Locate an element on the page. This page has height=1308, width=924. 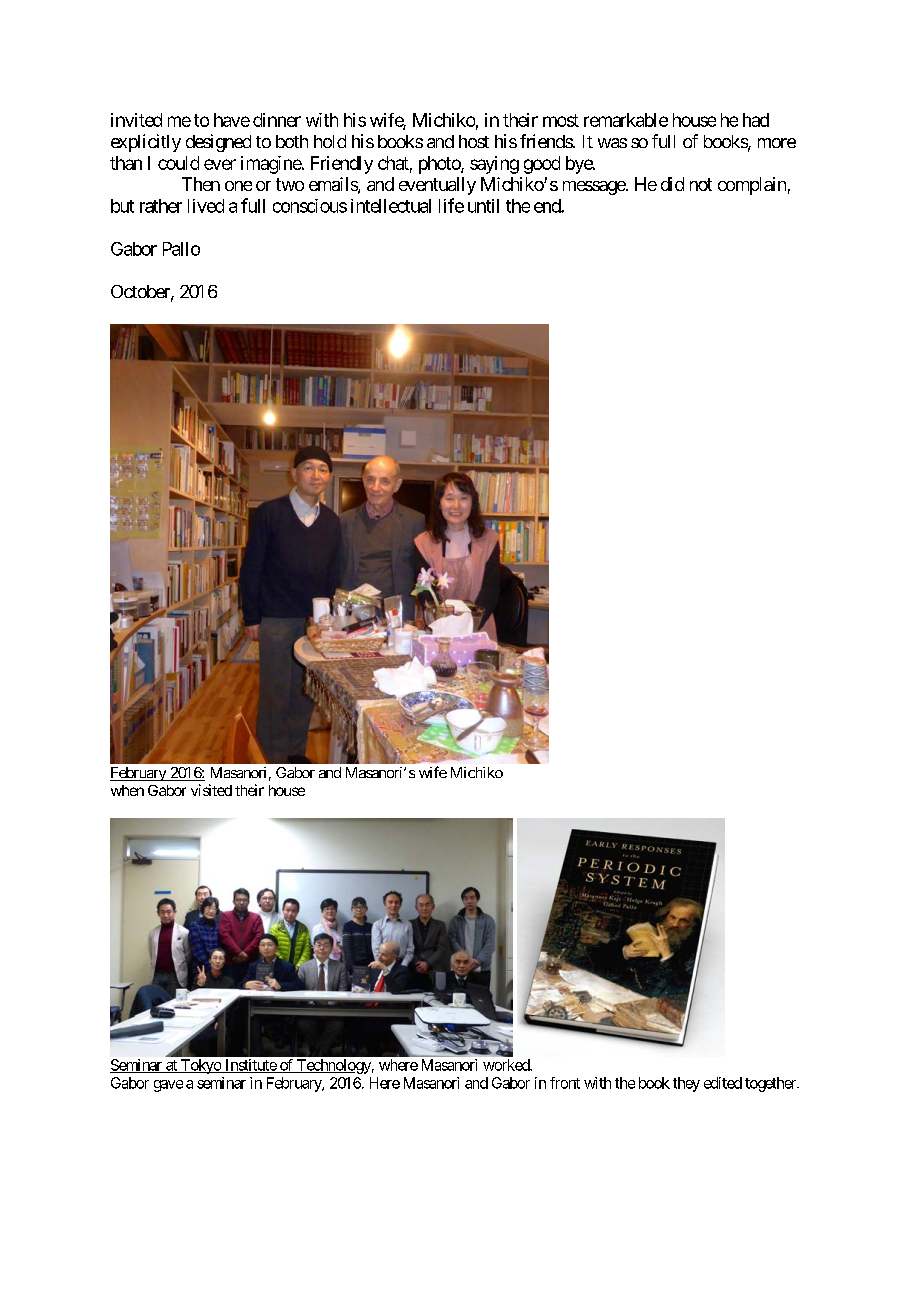
intellectual is located at coordinates (391, 206).
